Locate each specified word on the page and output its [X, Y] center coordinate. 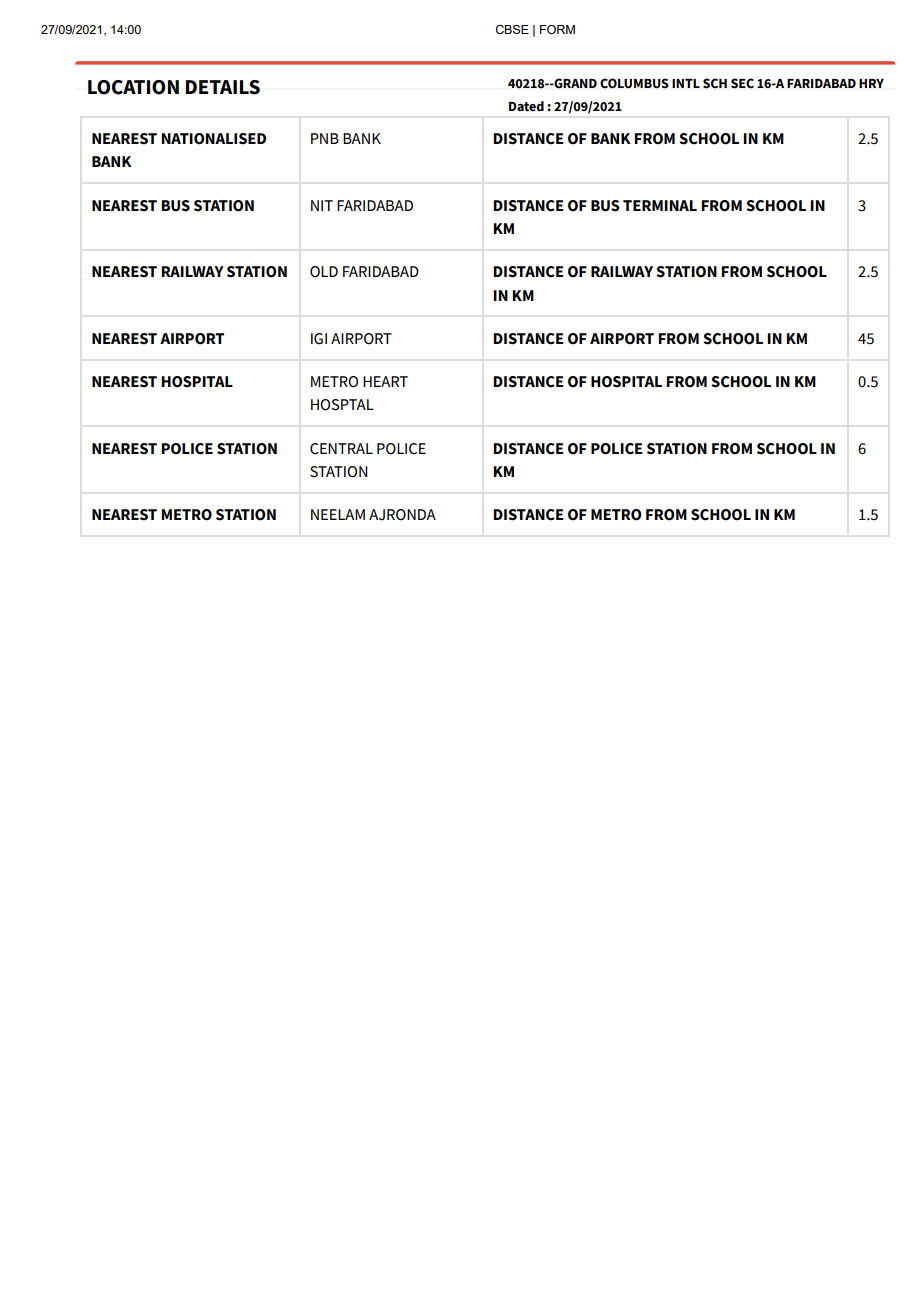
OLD [324, 272]
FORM [557, 29]
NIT [322, 205]
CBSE [512, 29]
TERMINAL [660, 205]
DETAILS [222, 87]
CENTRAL [341, 449]
